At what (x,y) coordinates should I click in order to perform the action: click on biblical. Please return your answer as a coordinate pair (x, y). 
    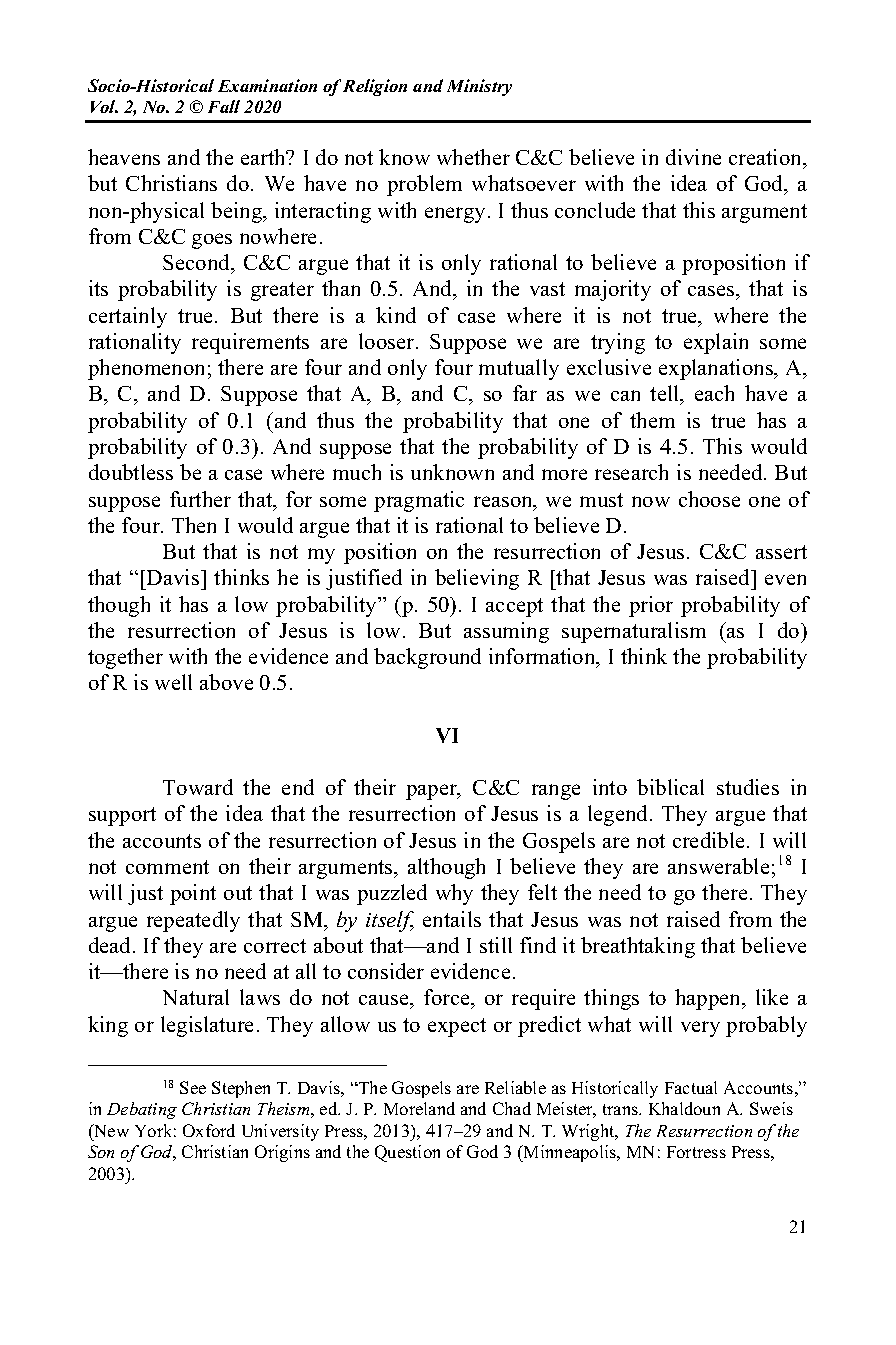
    Looking at the image, I should click on (670, 787).
